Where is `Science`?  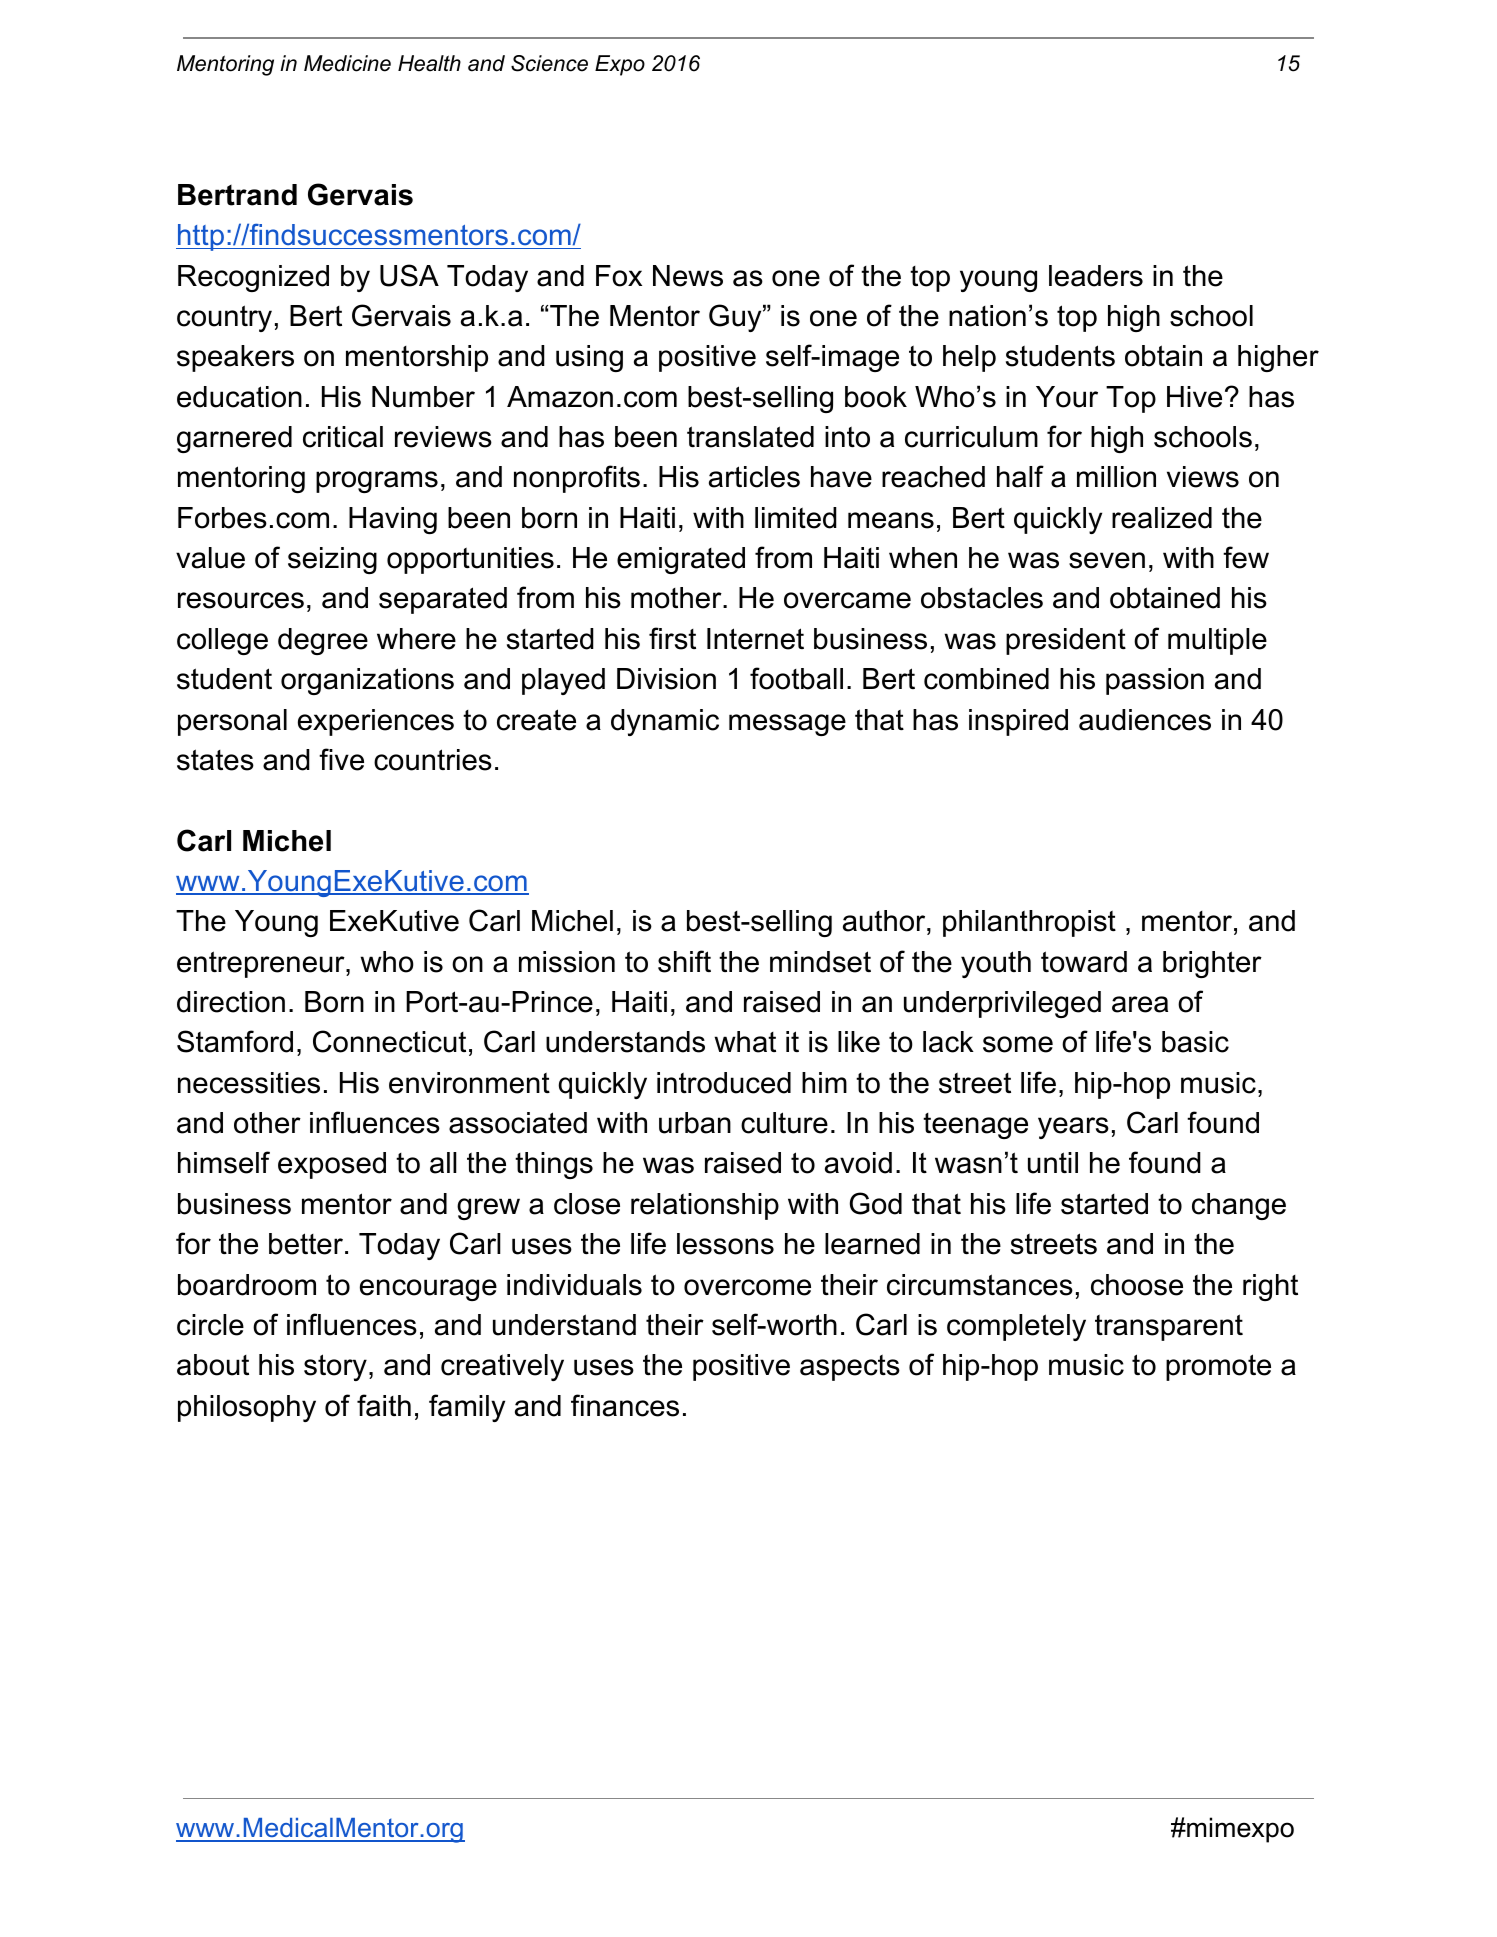 Science is located at coordinates (549, 63).
